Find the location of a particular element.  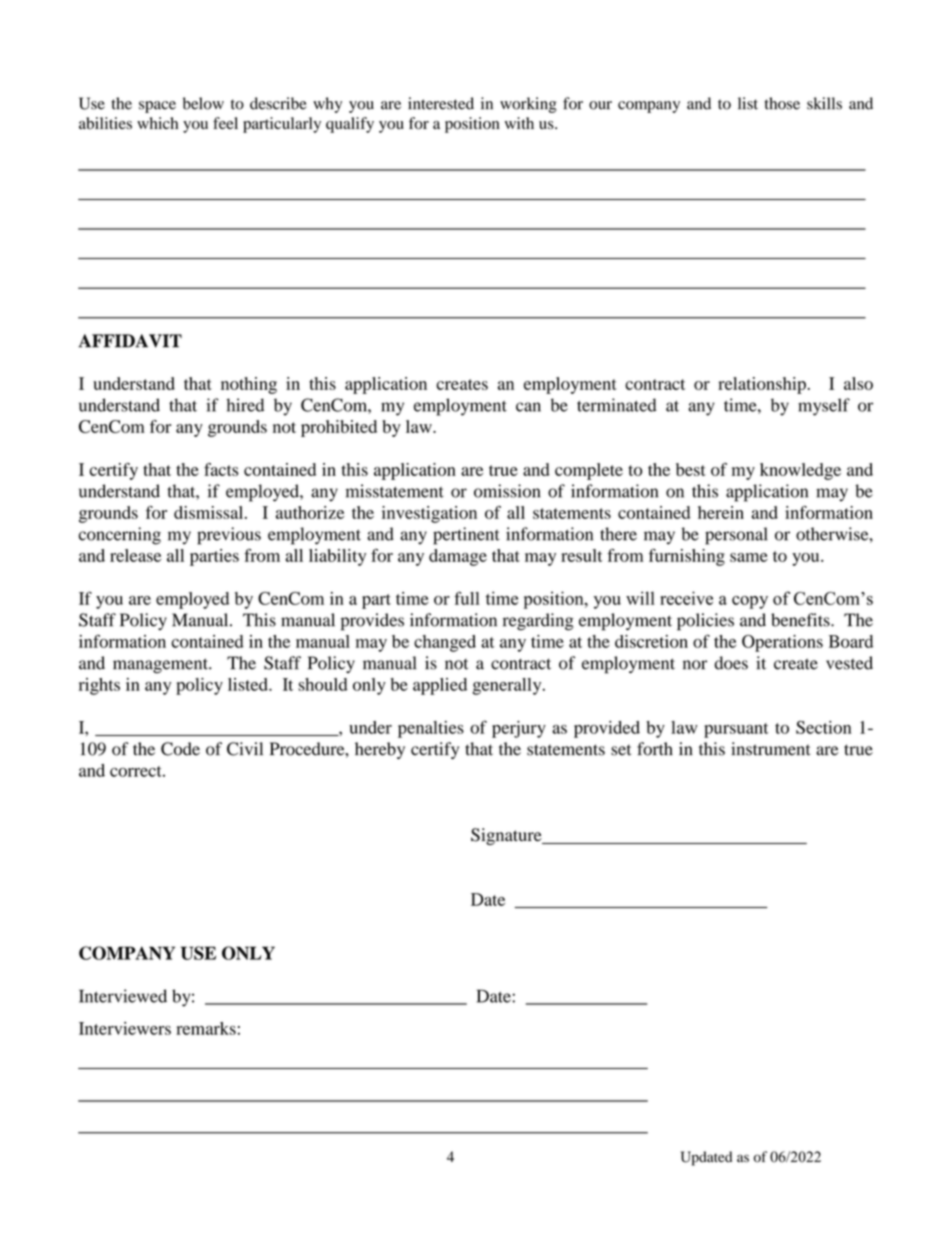

release is located at coordinates (135, 555).
